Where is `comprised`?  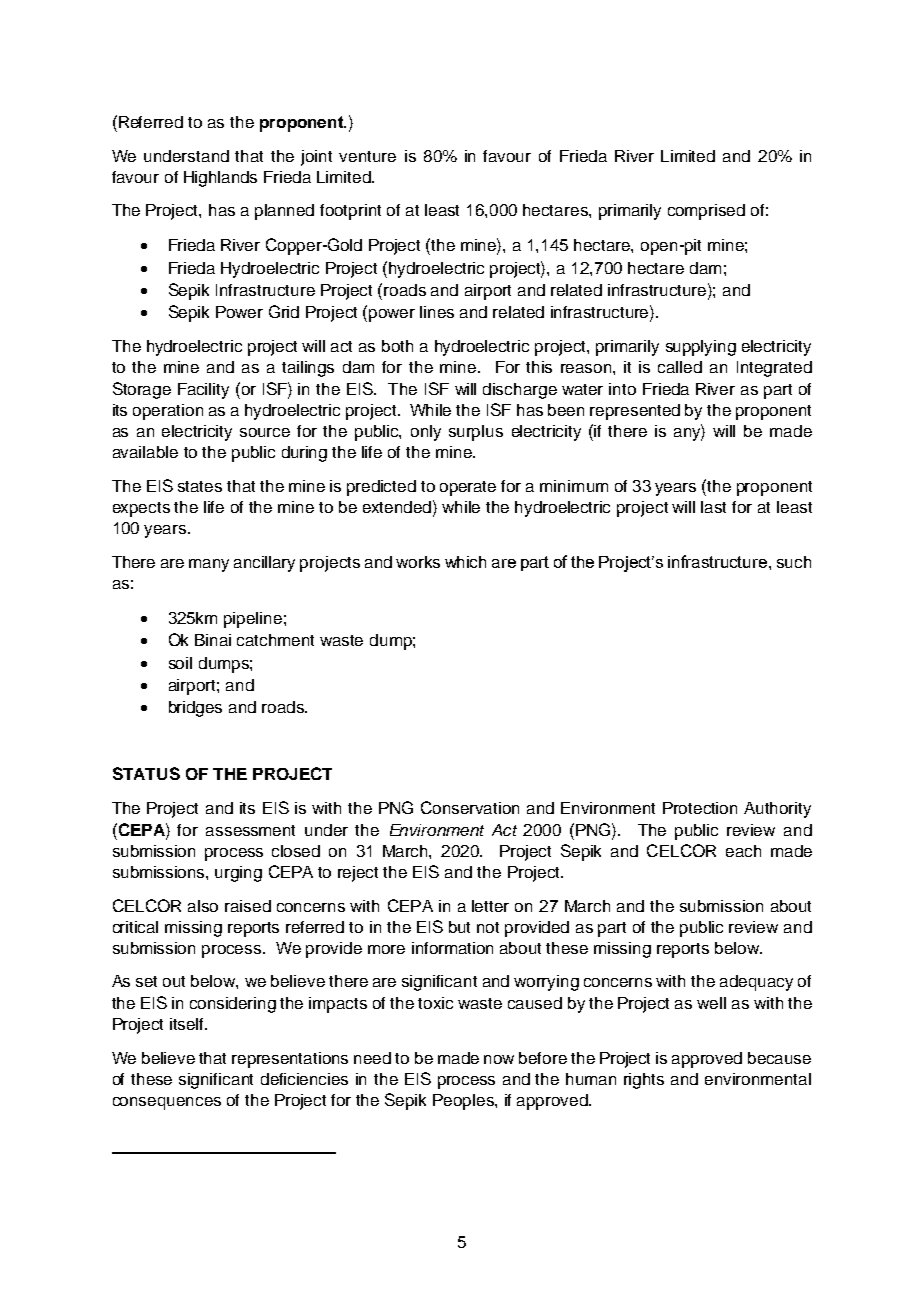
comprised is located at coordinates (706, 212).
